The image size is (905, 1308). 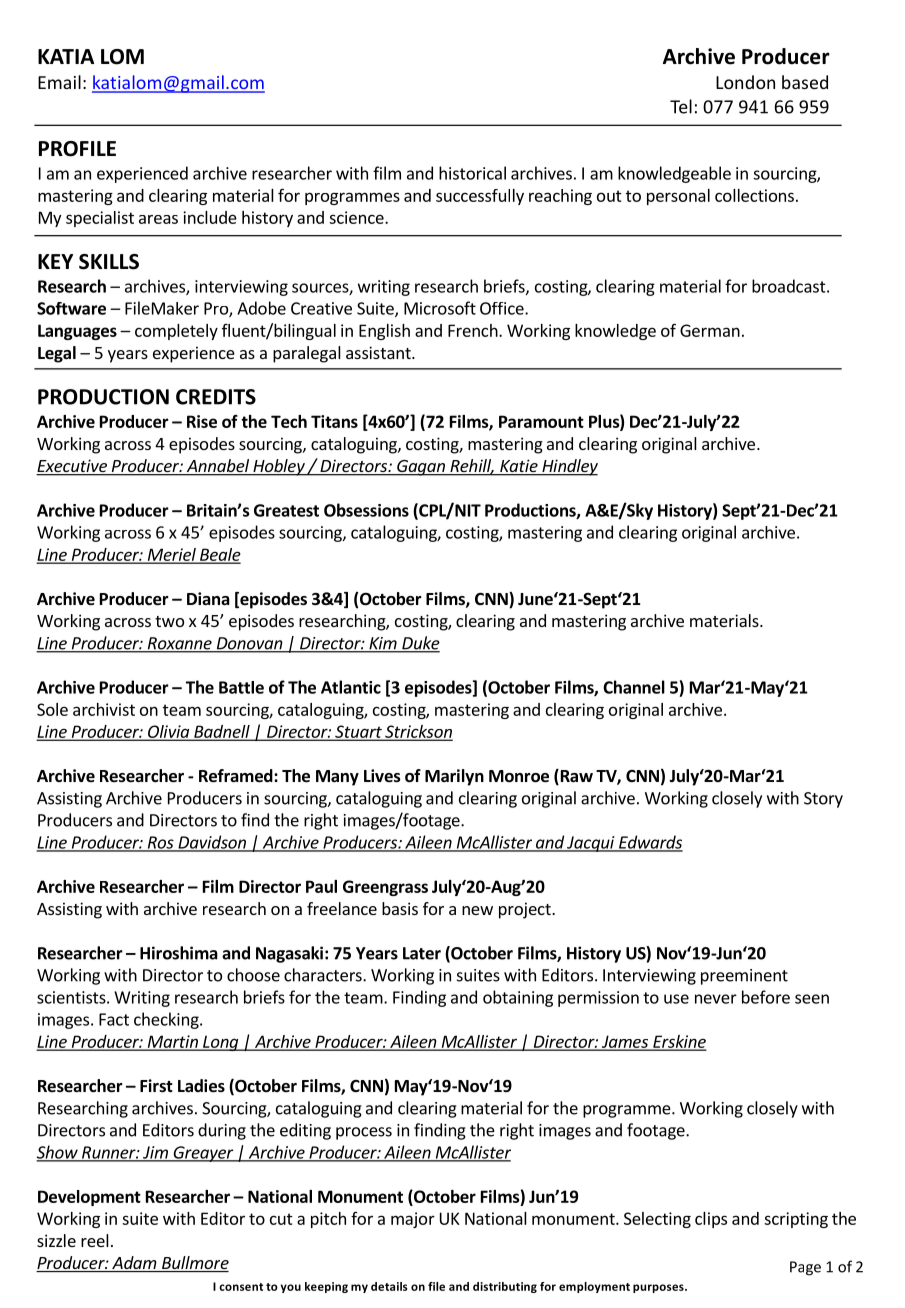 What do you see at coordinates (454, 777) in the screenshot?
I see `Marilyn` at bounding box center [454, 777].
